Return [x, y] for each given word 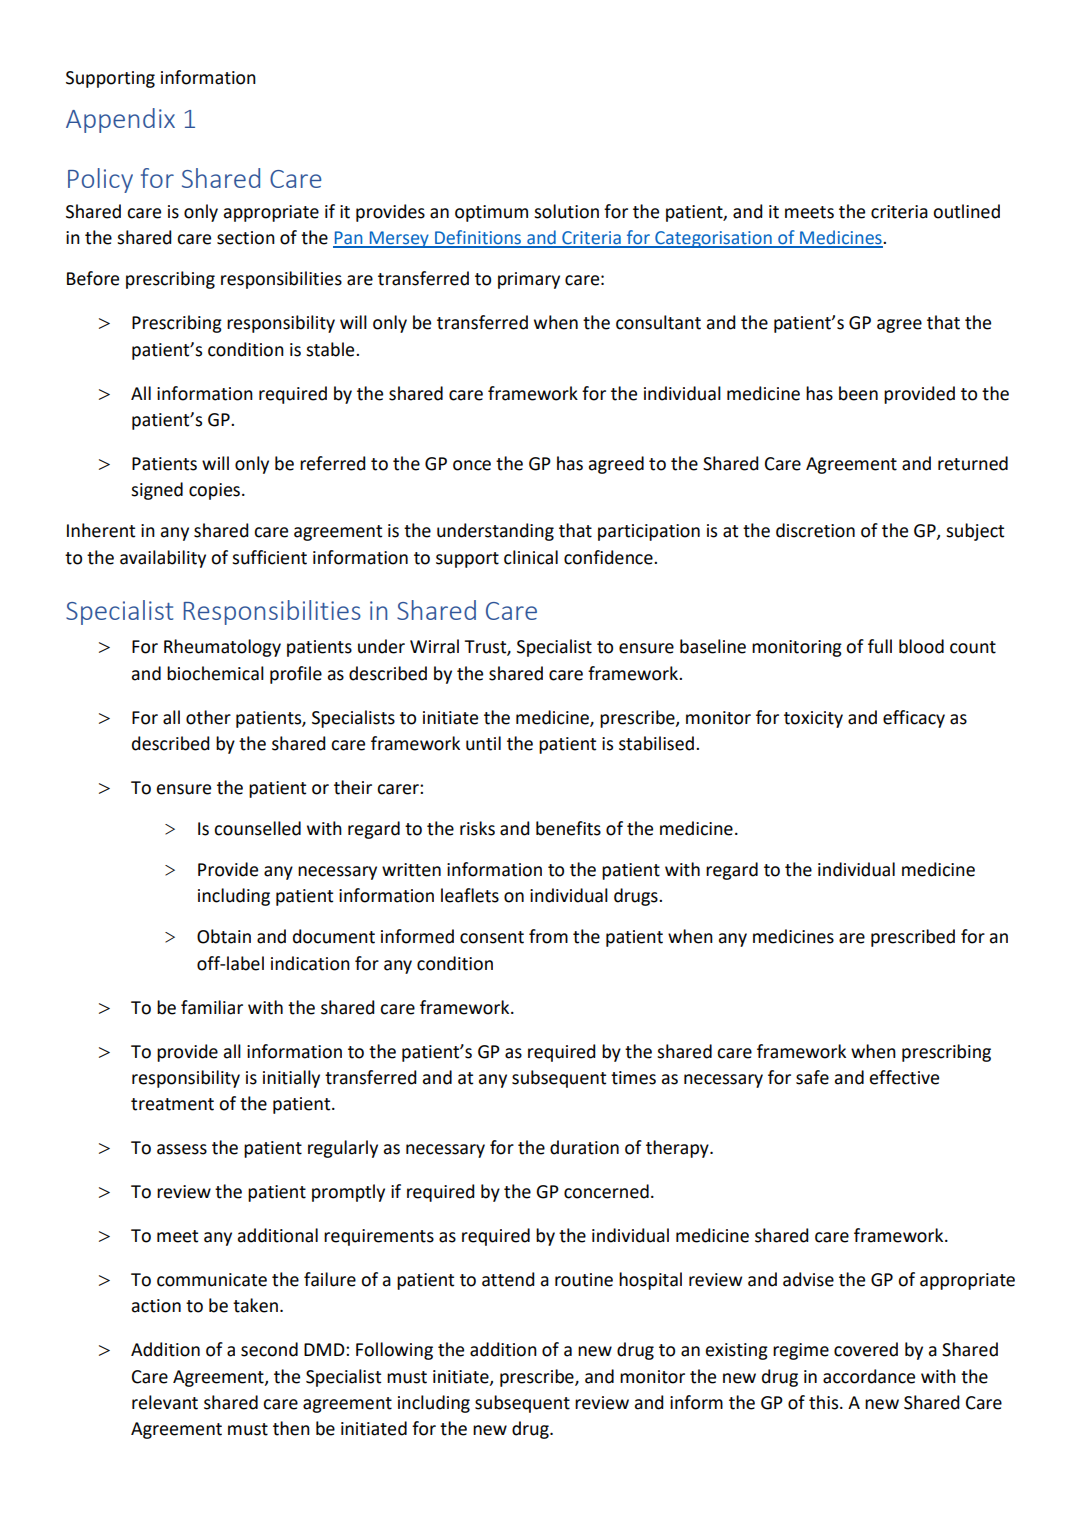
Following [394, 1351]
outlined [966, 211]
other [208, 717]
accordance [869, 1376]
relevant [165, 1402]
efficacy [914, 719]
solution [566, 211]
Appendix [120, 120]
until [483, 743]
